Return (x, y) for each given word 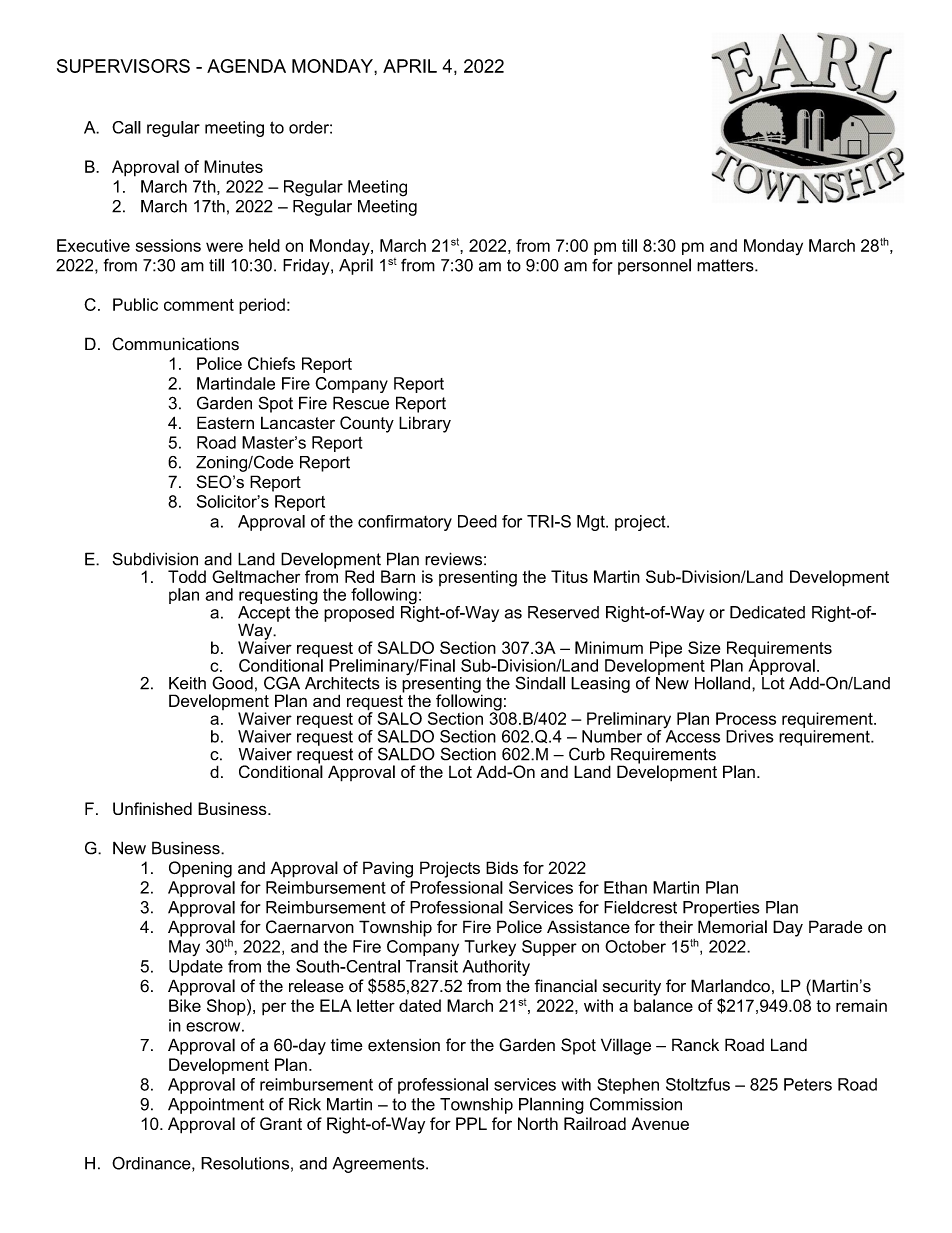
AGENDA (246, 66)
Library (425, 424)
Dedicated (767, 612)
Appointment (216, 1106)
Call (126, 127)
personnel (654, 266)
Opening (200, 869)
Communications (175, 344)
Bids (502, 867)
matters (726, 265)
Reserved (563, 612)
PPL (471, 1123)
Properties (721, 909)
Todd (187, 576)
